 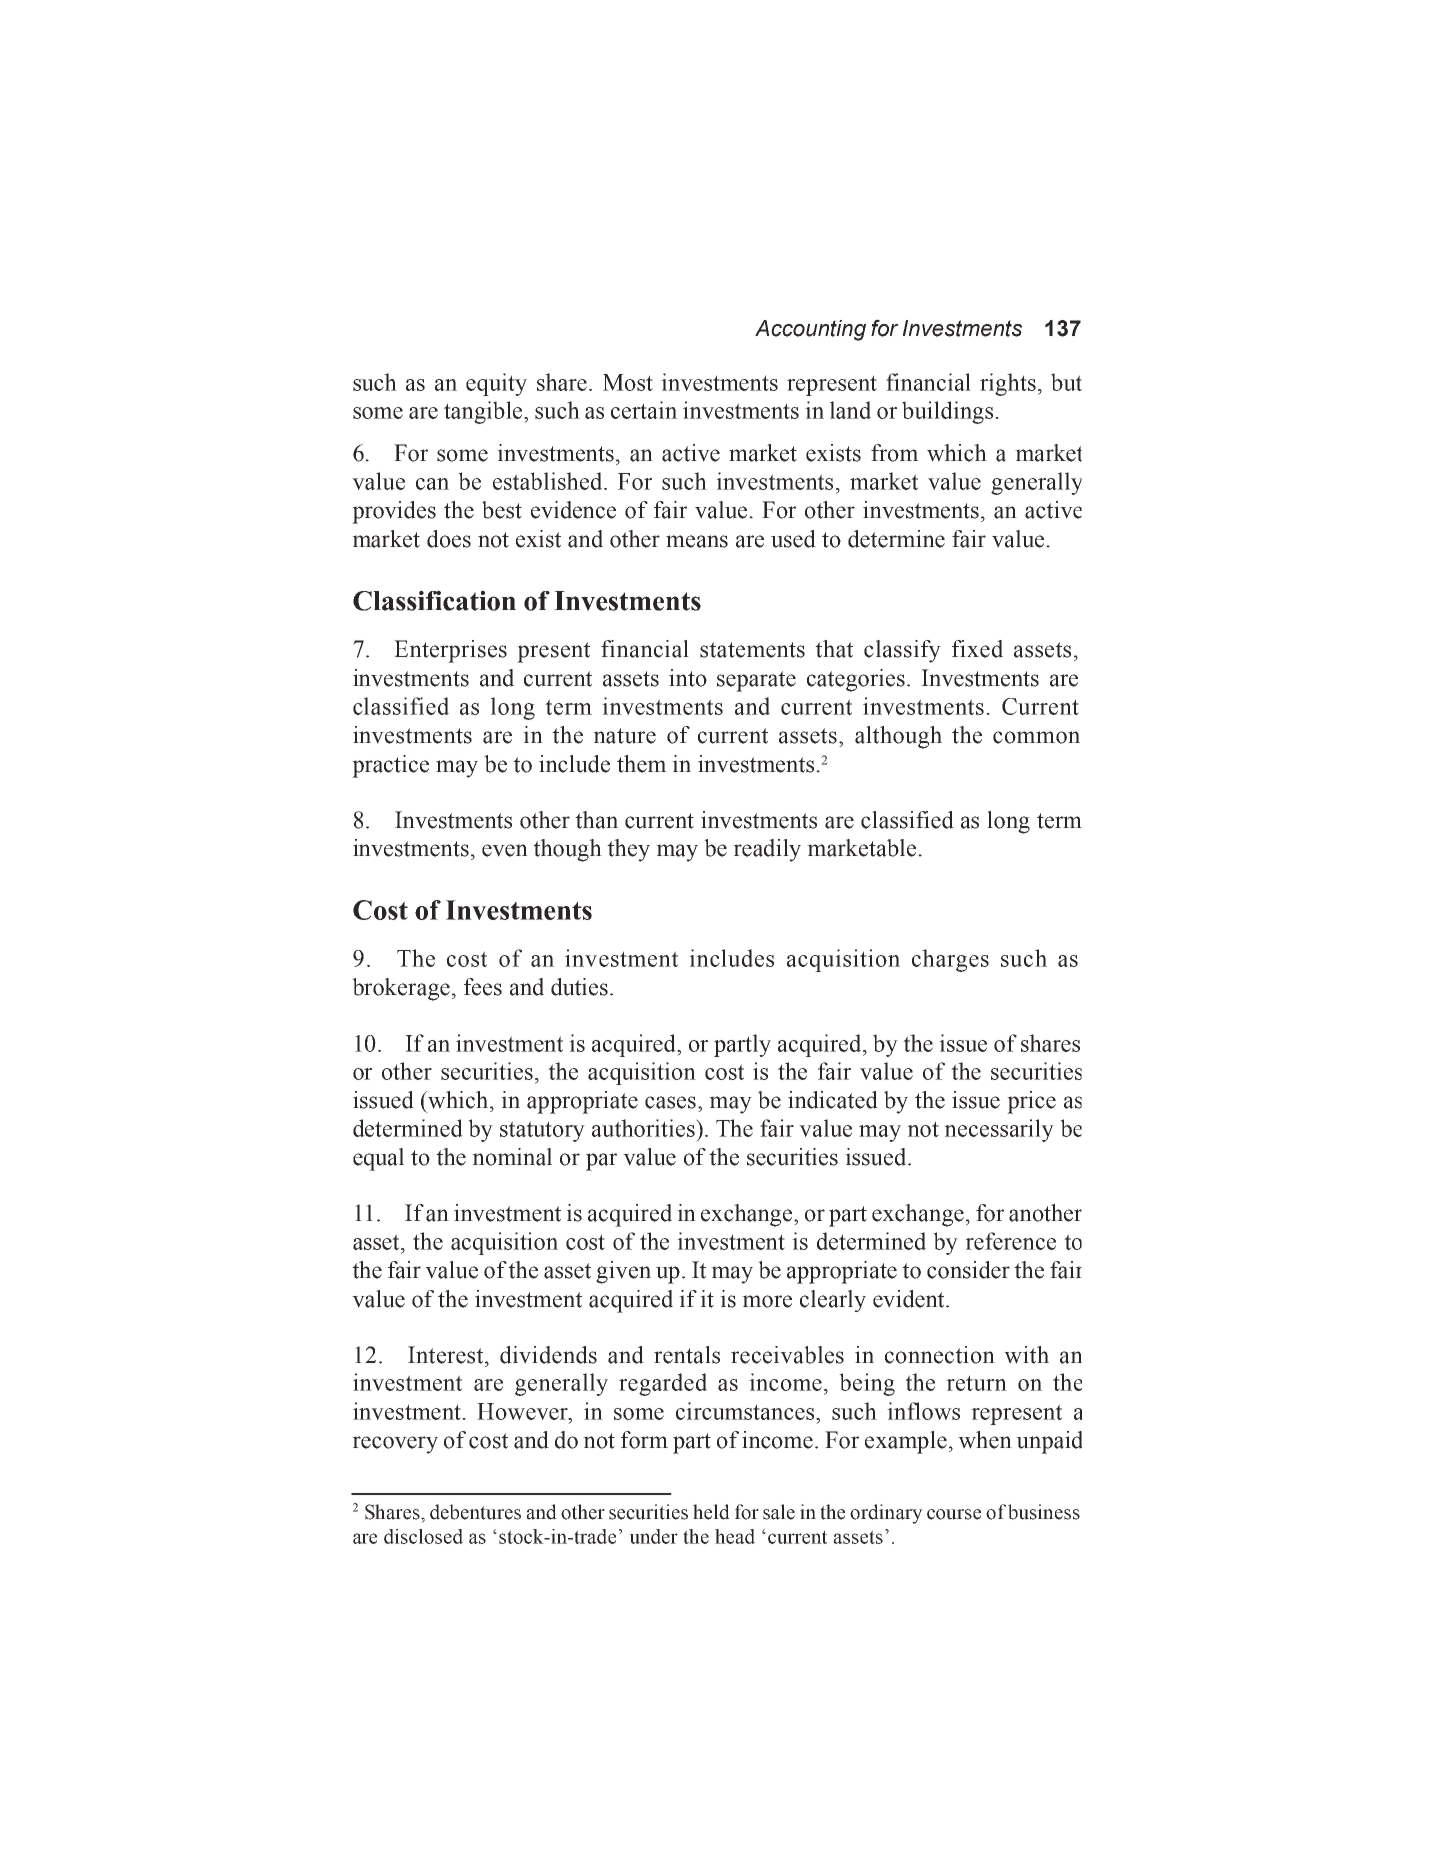 What do you see at coordinates (1008, 384) in the screenshot?
I see `rights` at bounding box center [1008, 384].
